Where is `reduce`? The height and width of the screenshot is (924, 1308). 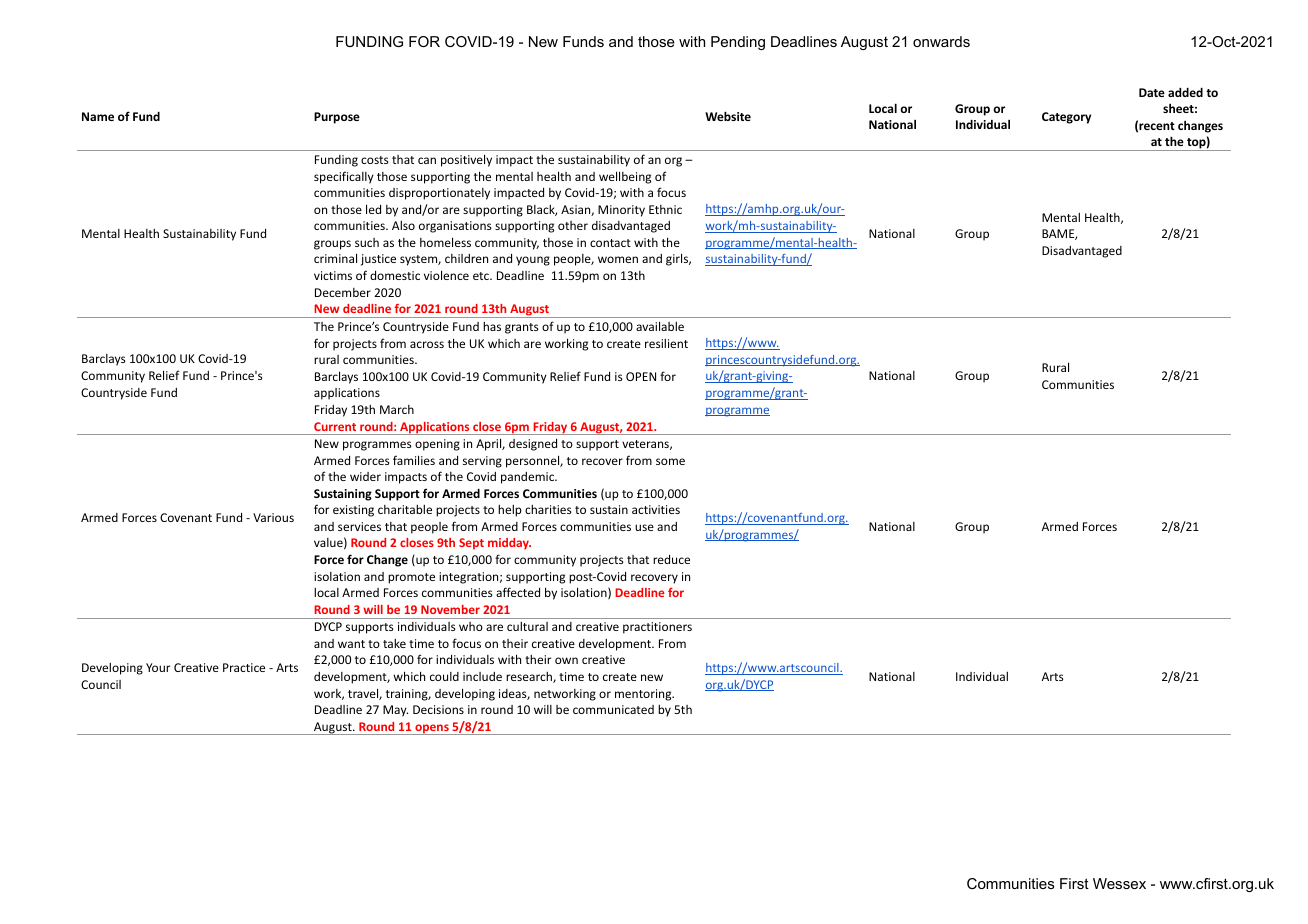 reduce is located at coordinates (671, 559).
